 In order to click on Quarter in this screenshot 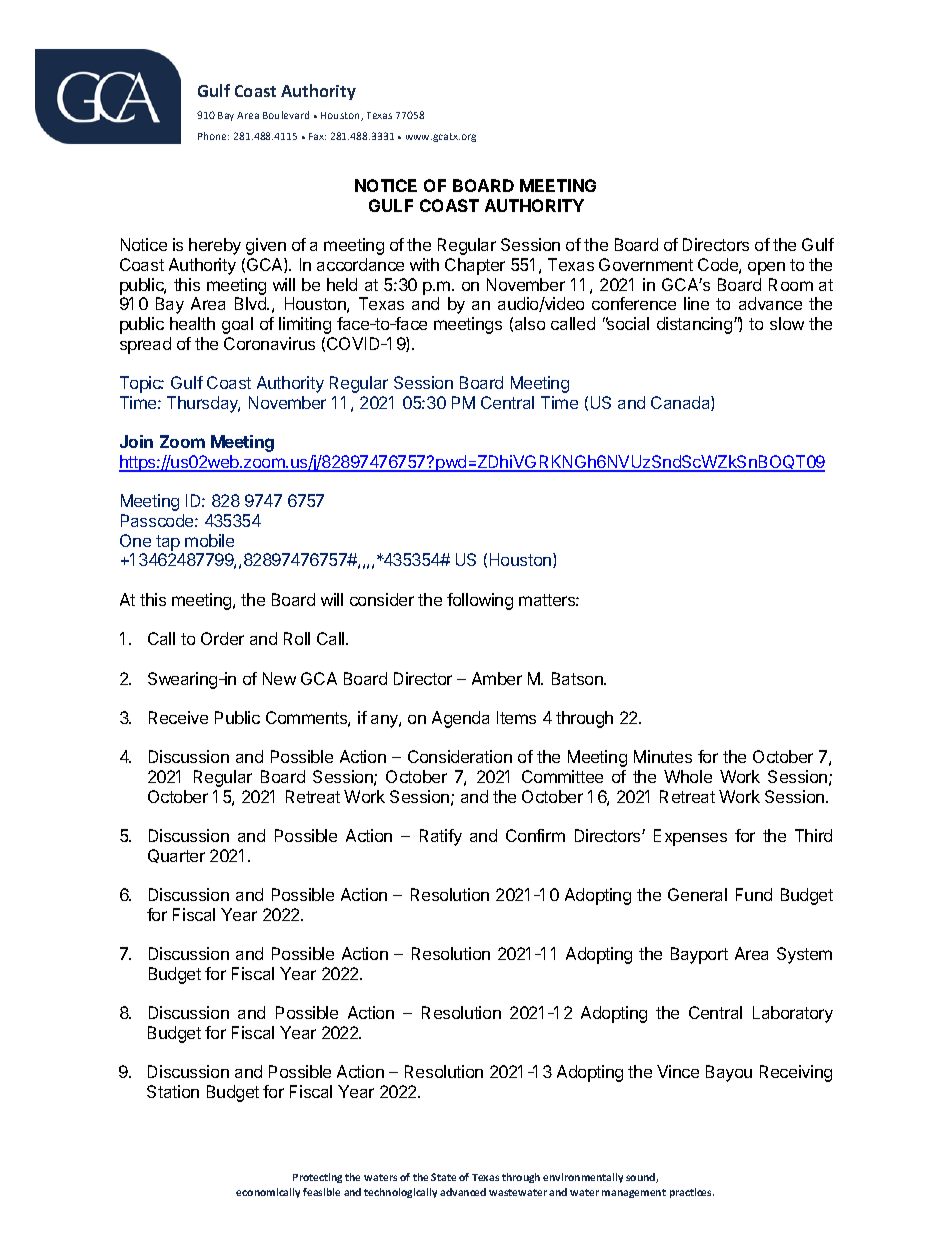, I will do `click(176, 856)`.
